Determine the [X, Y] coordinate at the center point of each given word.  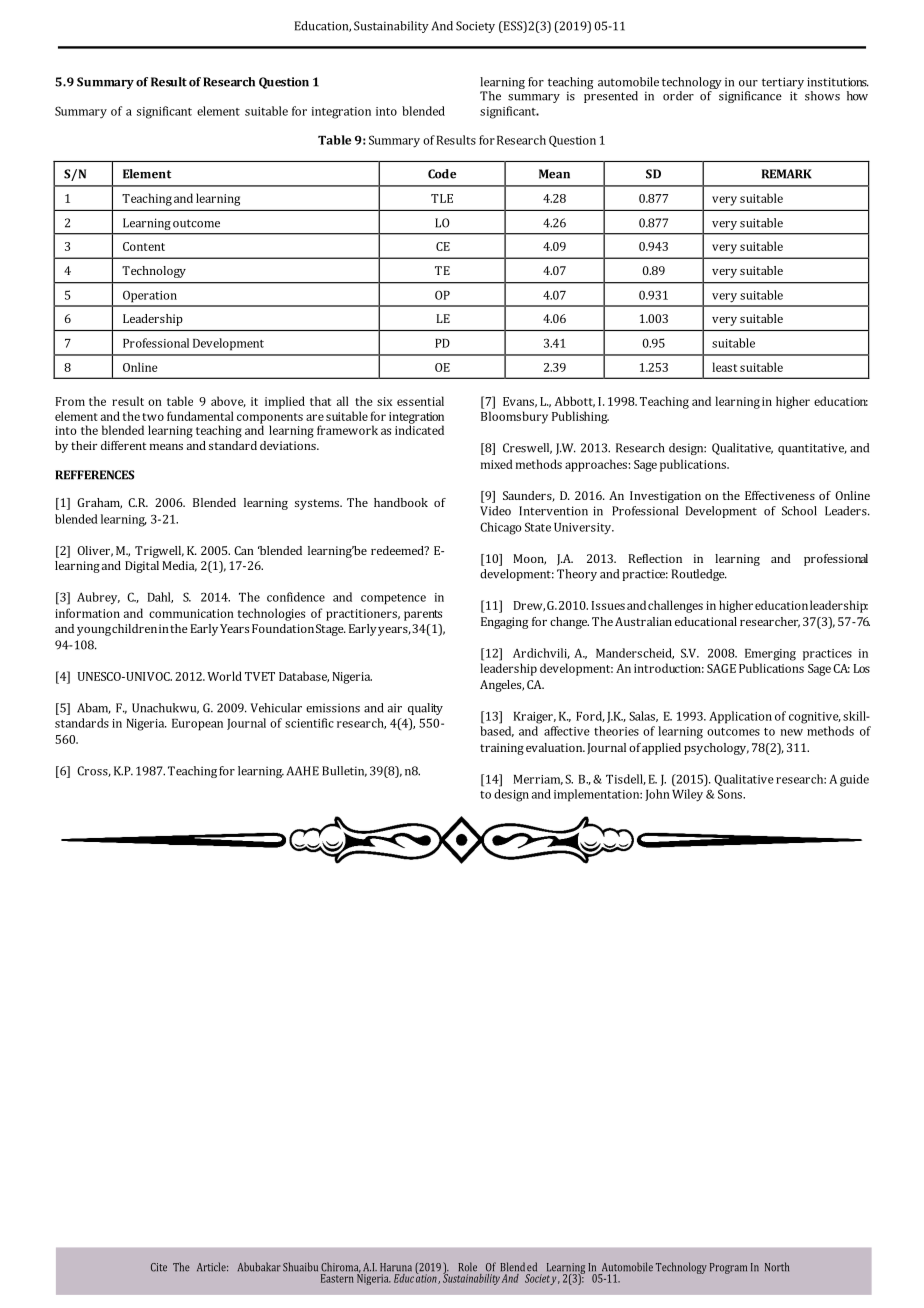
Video [495, 511]
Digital [142, 567]
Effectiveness [780, 495]
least [724, 367]
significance [750, 97]
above [228, 402]
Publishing [580, 417]
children [134, 628]
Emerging [770, 655]
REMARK [787, 174]
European [197, 725]
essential [420, 401]
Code [442, 174]
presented [611, 97]
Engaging [504, 623]
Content [144, 246]
